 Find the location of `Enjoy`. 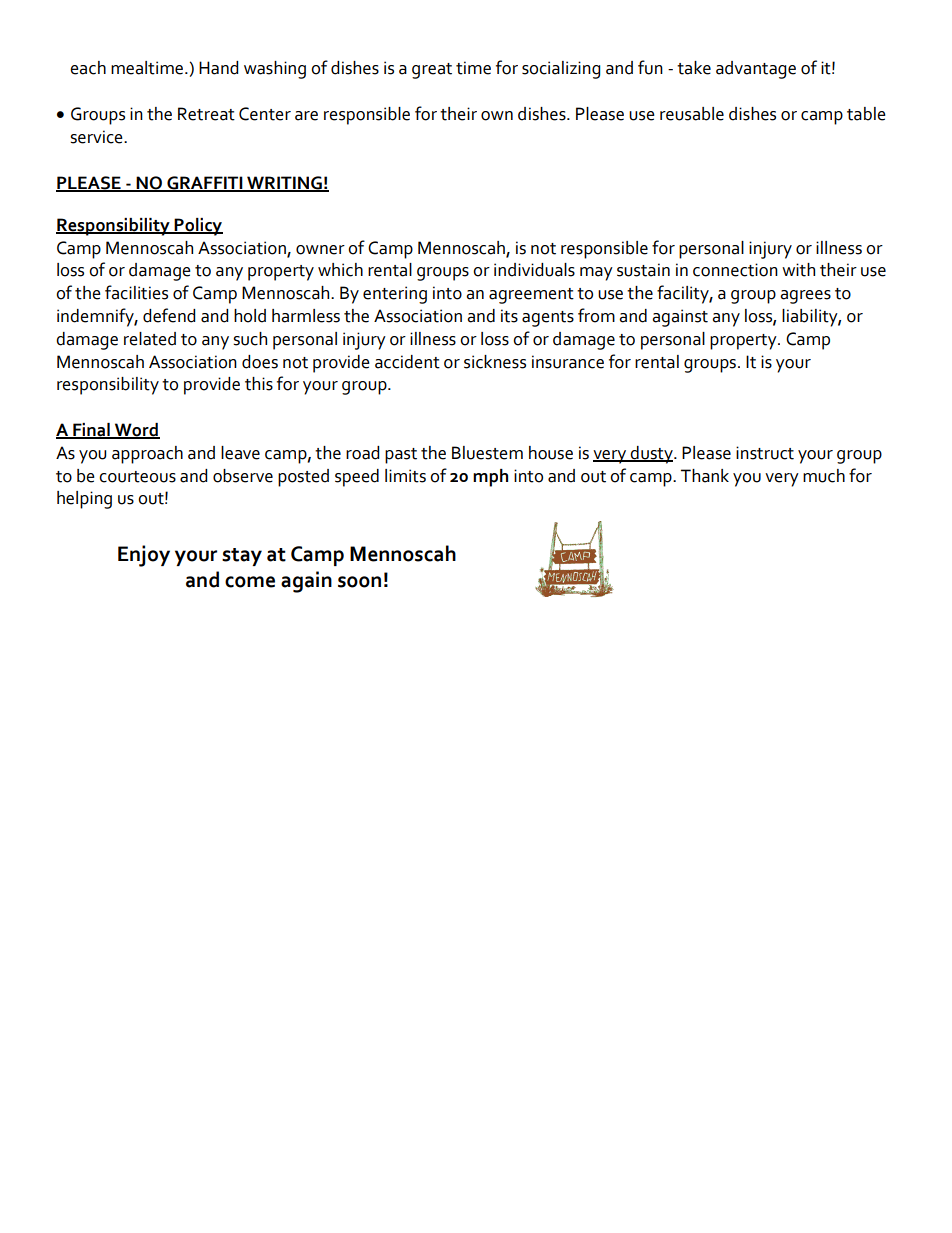

Enjoy is located at coordinates (144, 556).
